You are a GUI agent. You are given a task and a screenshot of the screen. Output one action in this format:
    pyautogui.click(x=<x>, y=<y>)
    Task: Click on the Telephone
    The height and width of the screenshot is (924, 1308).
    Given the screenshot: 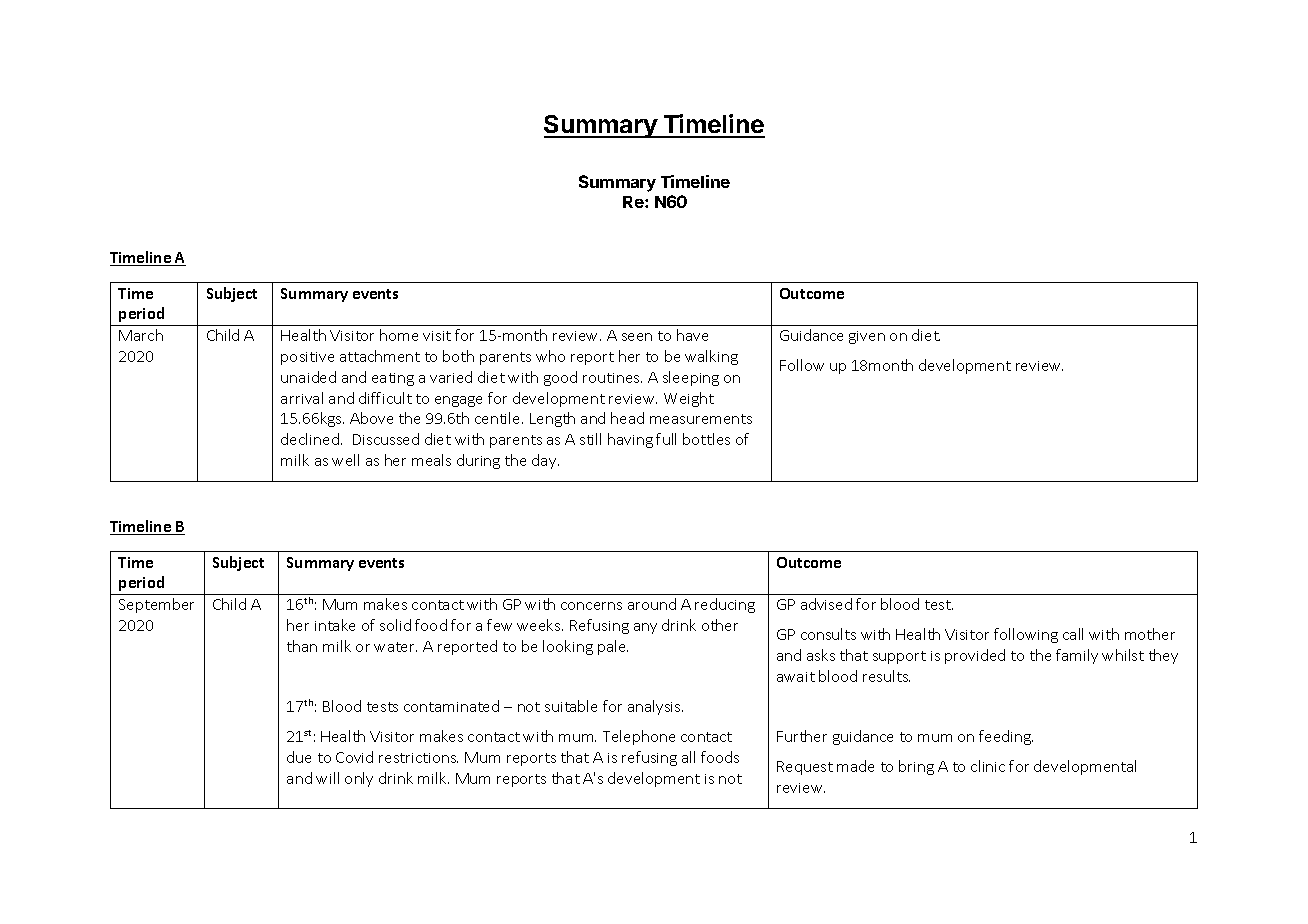 What is the action you would take?
    pyautogui.click(x=639, y=737)
